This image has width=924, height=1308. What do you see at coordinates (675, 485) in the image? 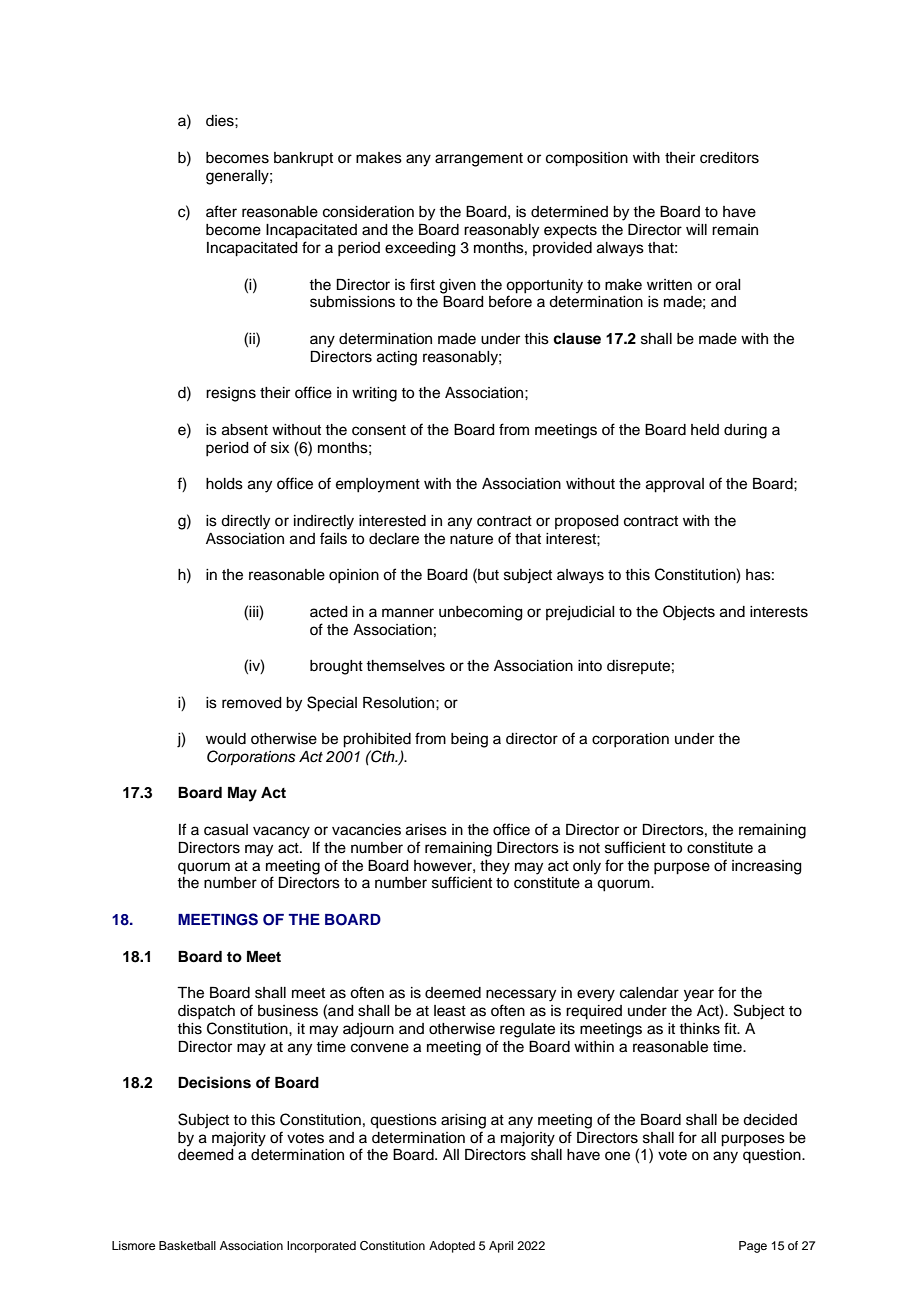
I see `approval` at bounding box center [675, 485].
